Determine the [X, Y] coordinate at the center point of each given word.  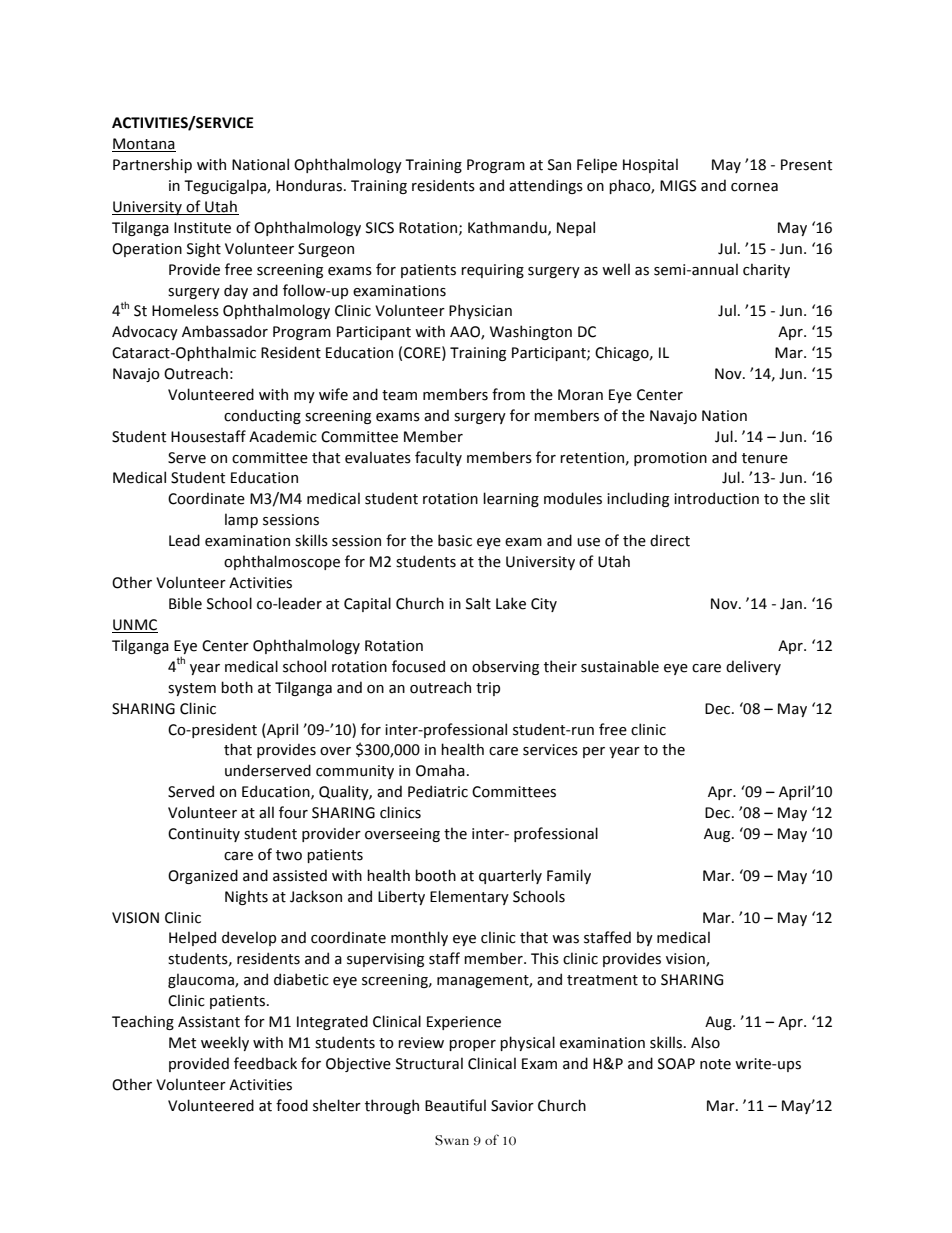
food [292, 1105]
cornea [754, 187]
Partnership [152, 165]
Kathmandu [508, 228]
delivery [753, 667]
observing [505, 667]
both [237, 687]
